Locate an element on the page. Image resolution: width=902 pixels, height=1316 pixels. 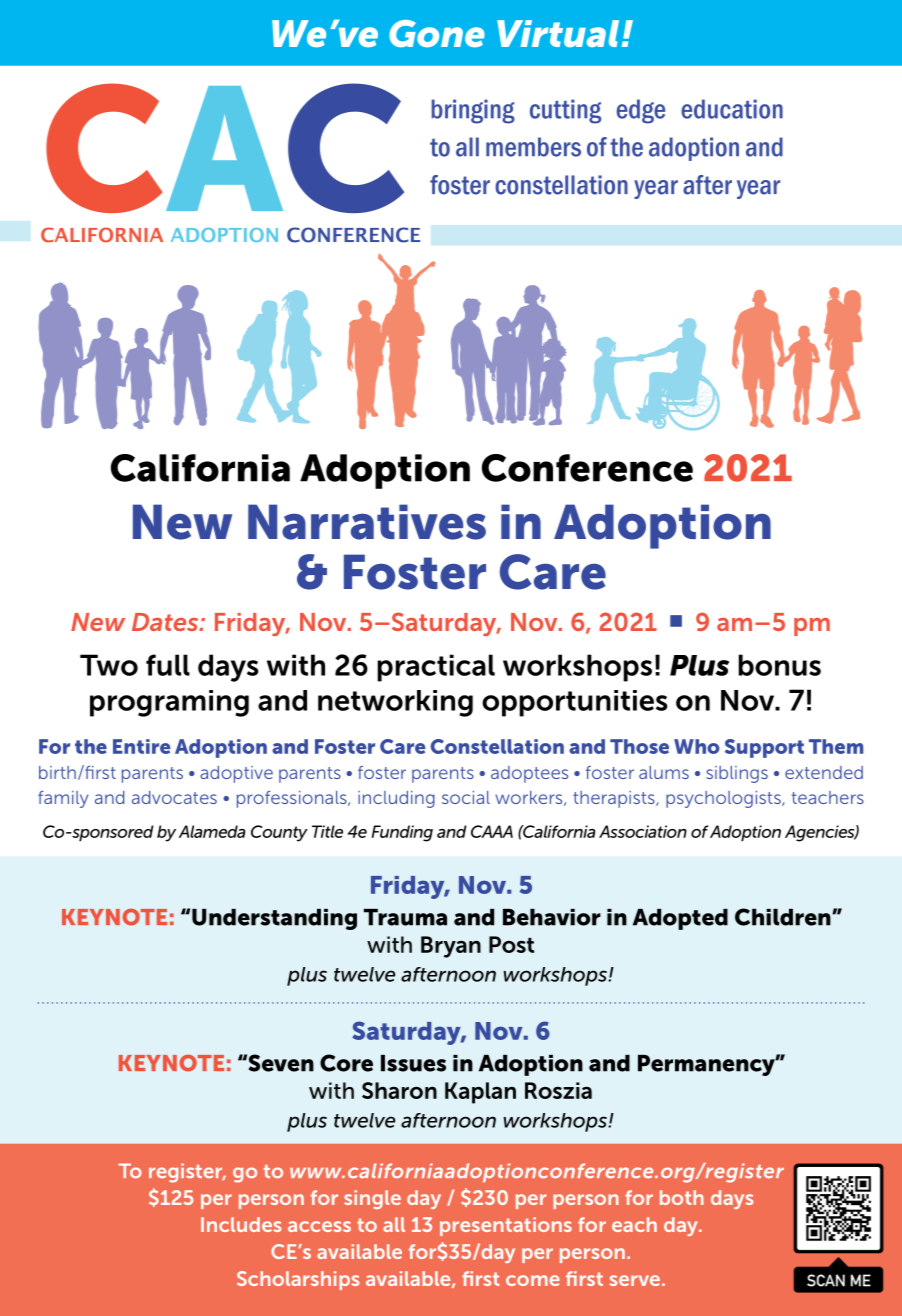
Bryan is located at coordinates (451, 947).
